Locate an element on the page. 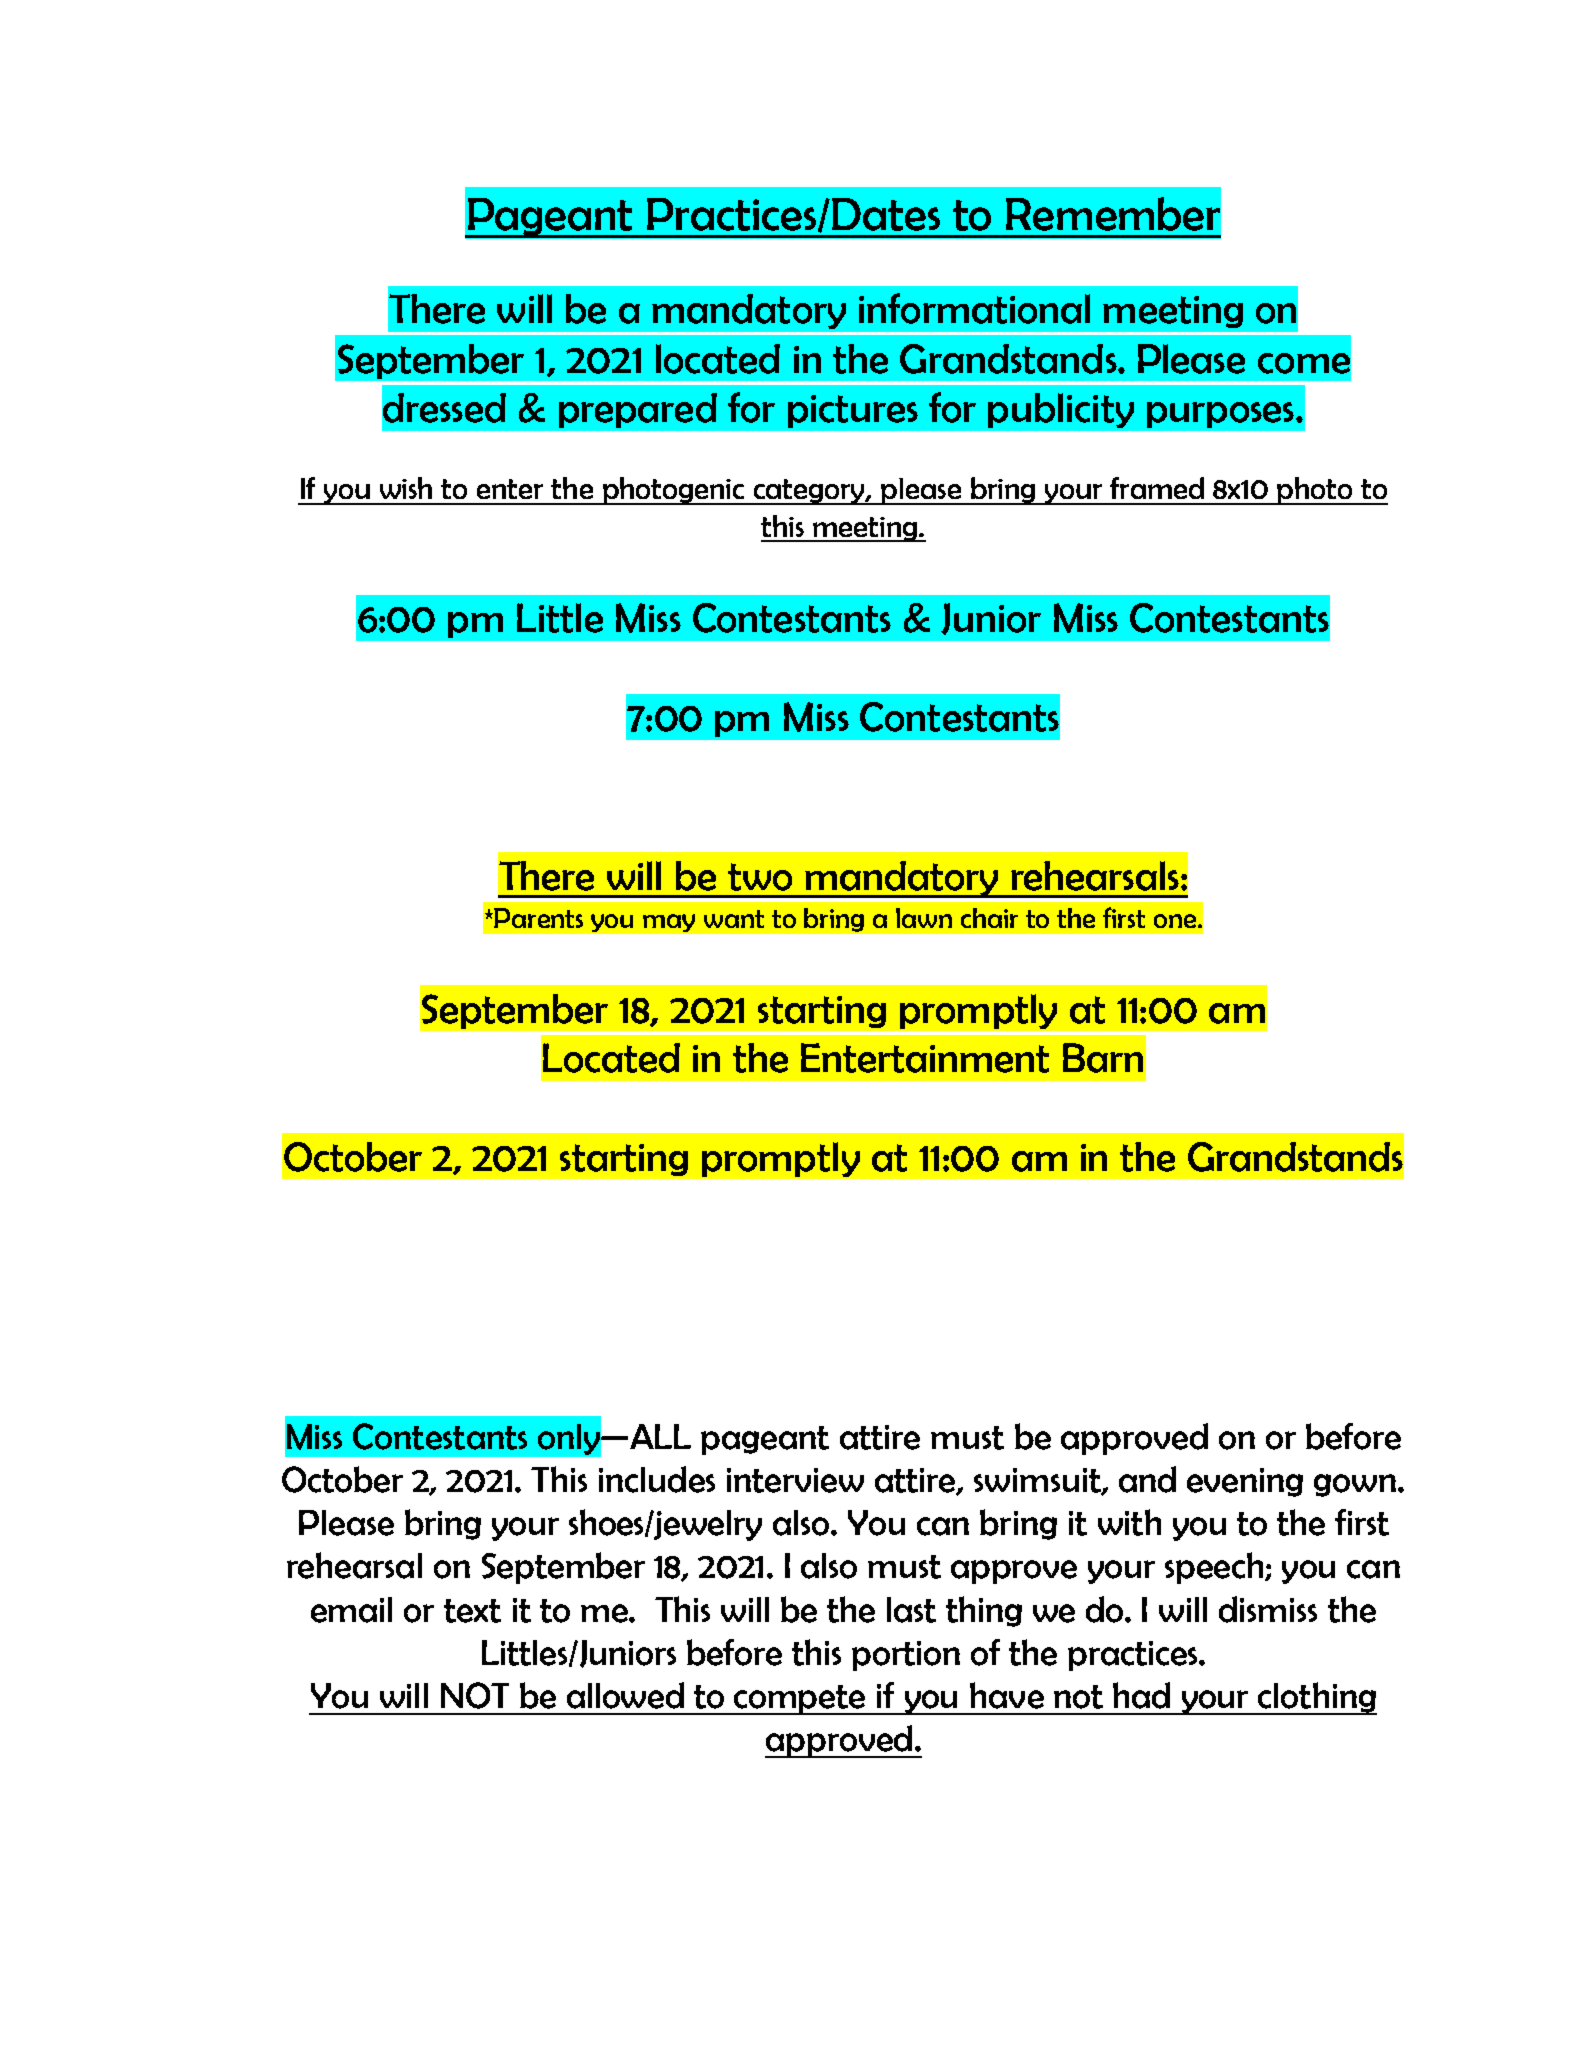 The width and height of the document is (1593, 2061). pictures is located at coordinates (853, 411).
